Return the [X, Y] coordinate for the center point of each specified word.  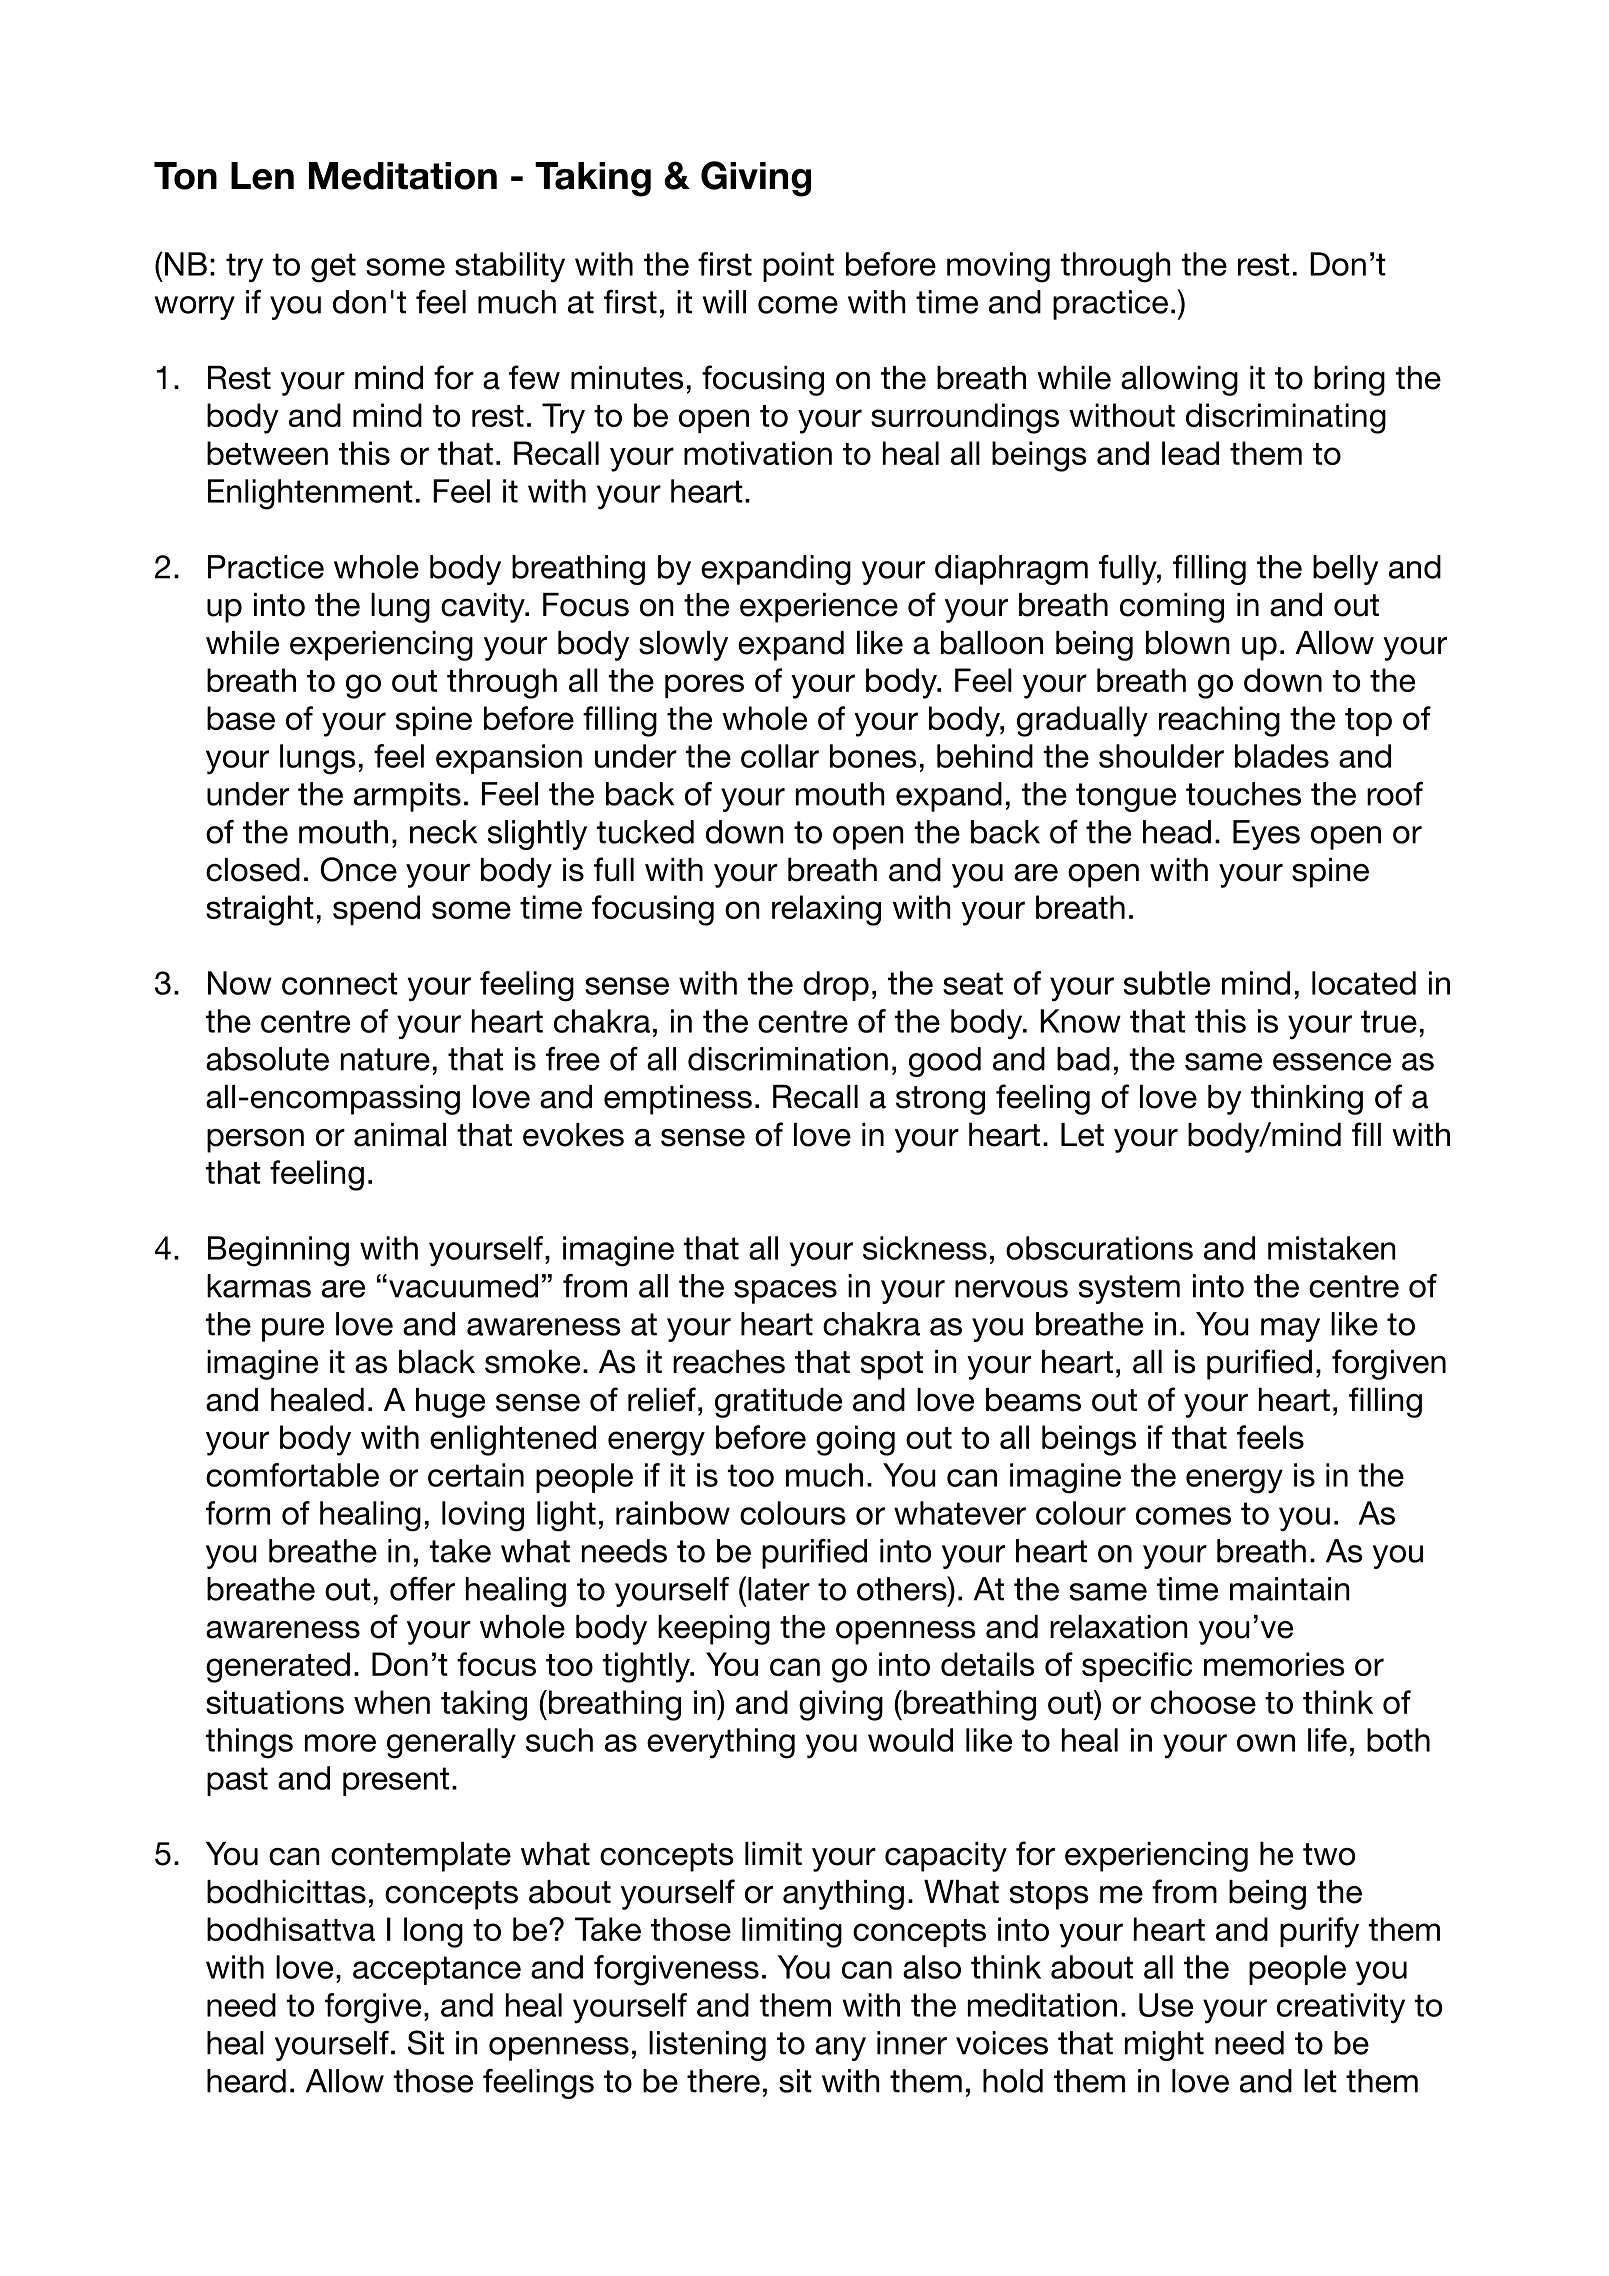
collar [780, 756]
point [798, 267]
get [333, 268]
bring [1349, 381]
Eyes [1266, 835]
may [1290, 1330]
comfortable [292, 1475]
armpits [407, 797]
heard [246, 2081]
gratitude [778, 1403]
